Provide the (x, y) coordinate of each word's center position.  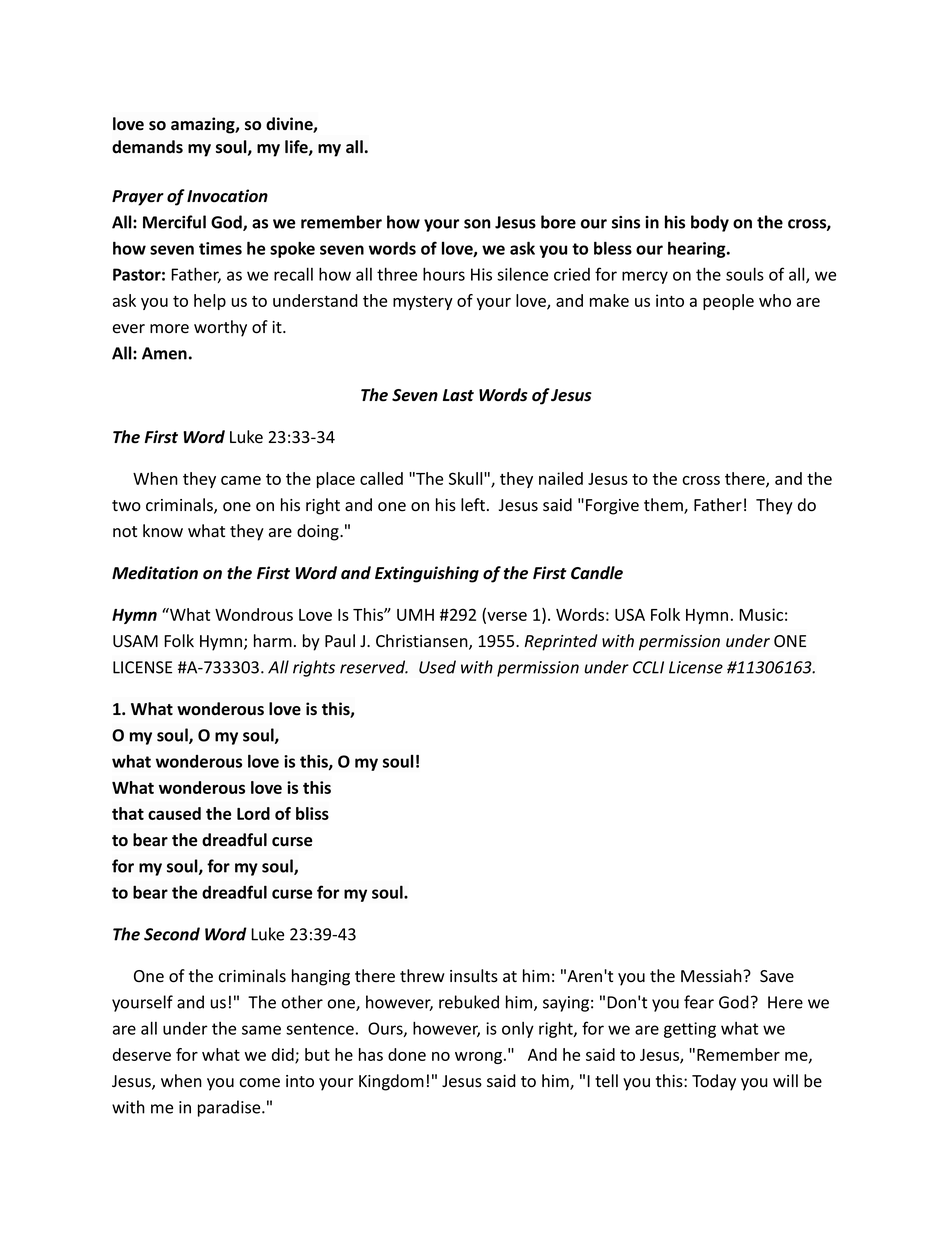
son (477, 224)
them (664, 506)
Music (761, 614)
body (710, 223)
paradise (230, 1108)
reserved (374, 667)
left (474, 505)
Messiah (712, 976)
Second (172, 934)
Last (458, 395)
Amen (164, 353)
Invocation (227, 196)
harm (273, 640)
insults (474, 976)
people (728, 302)
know (163, 530)
